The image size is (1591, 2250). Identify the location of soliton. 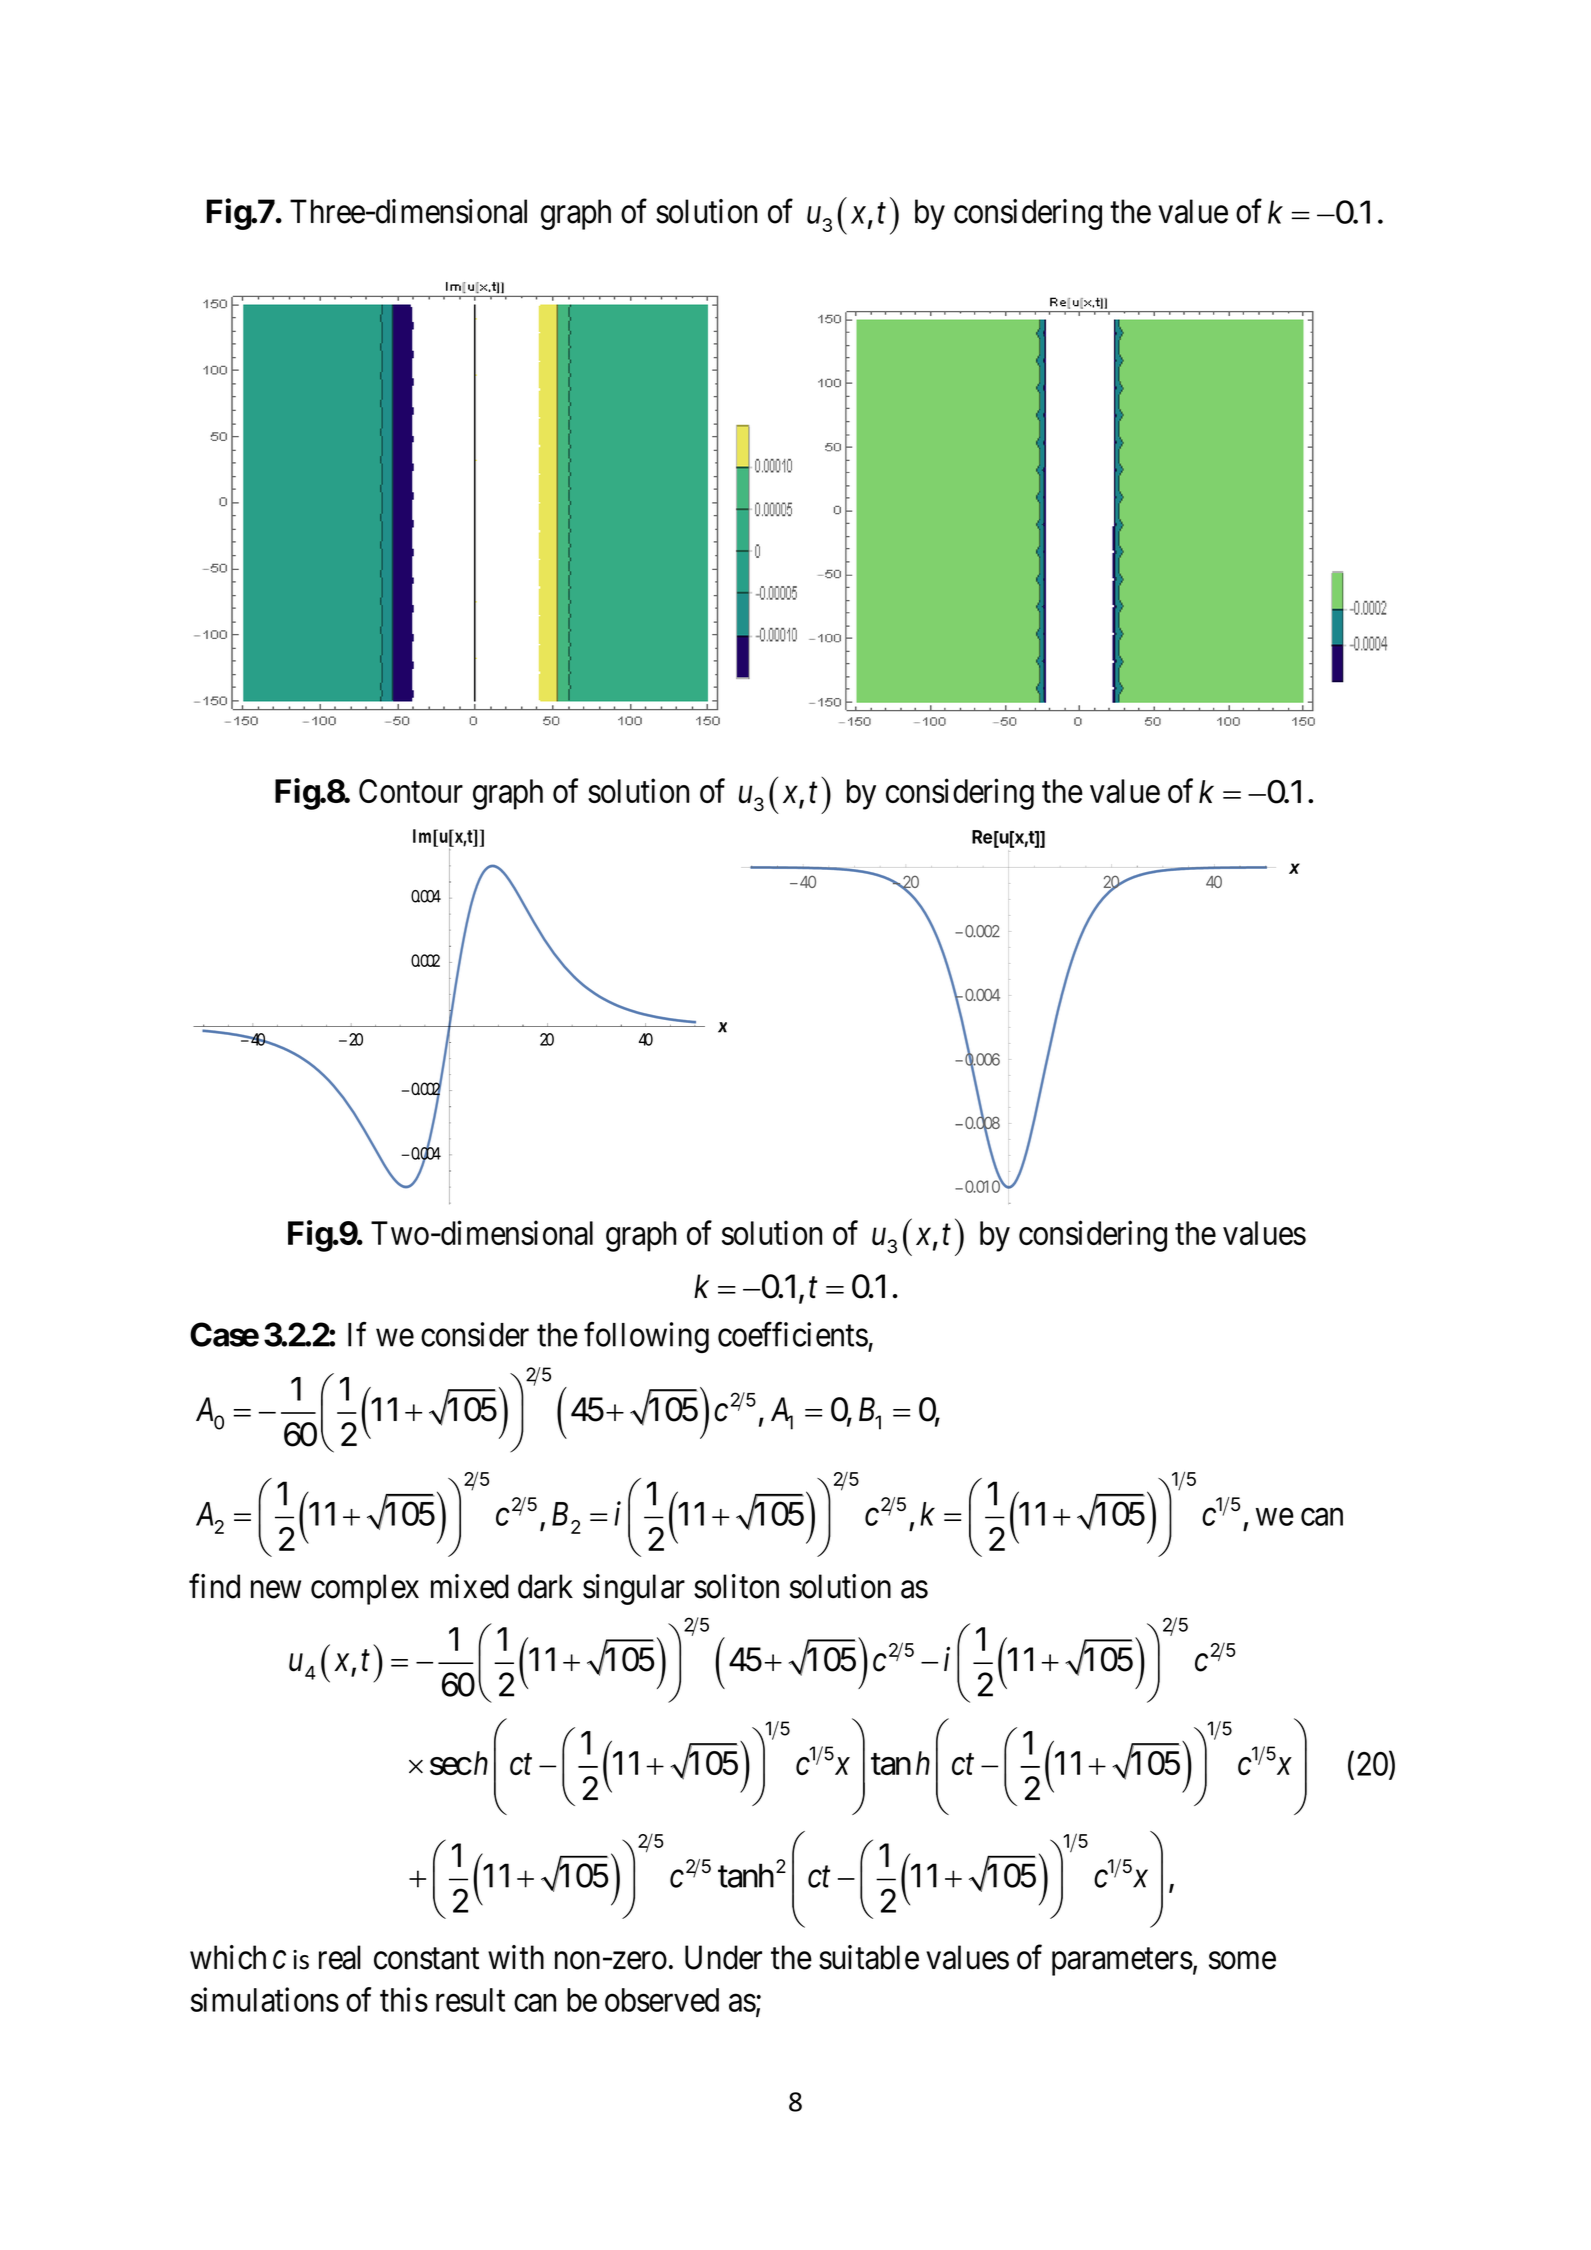
(736, 1586).
